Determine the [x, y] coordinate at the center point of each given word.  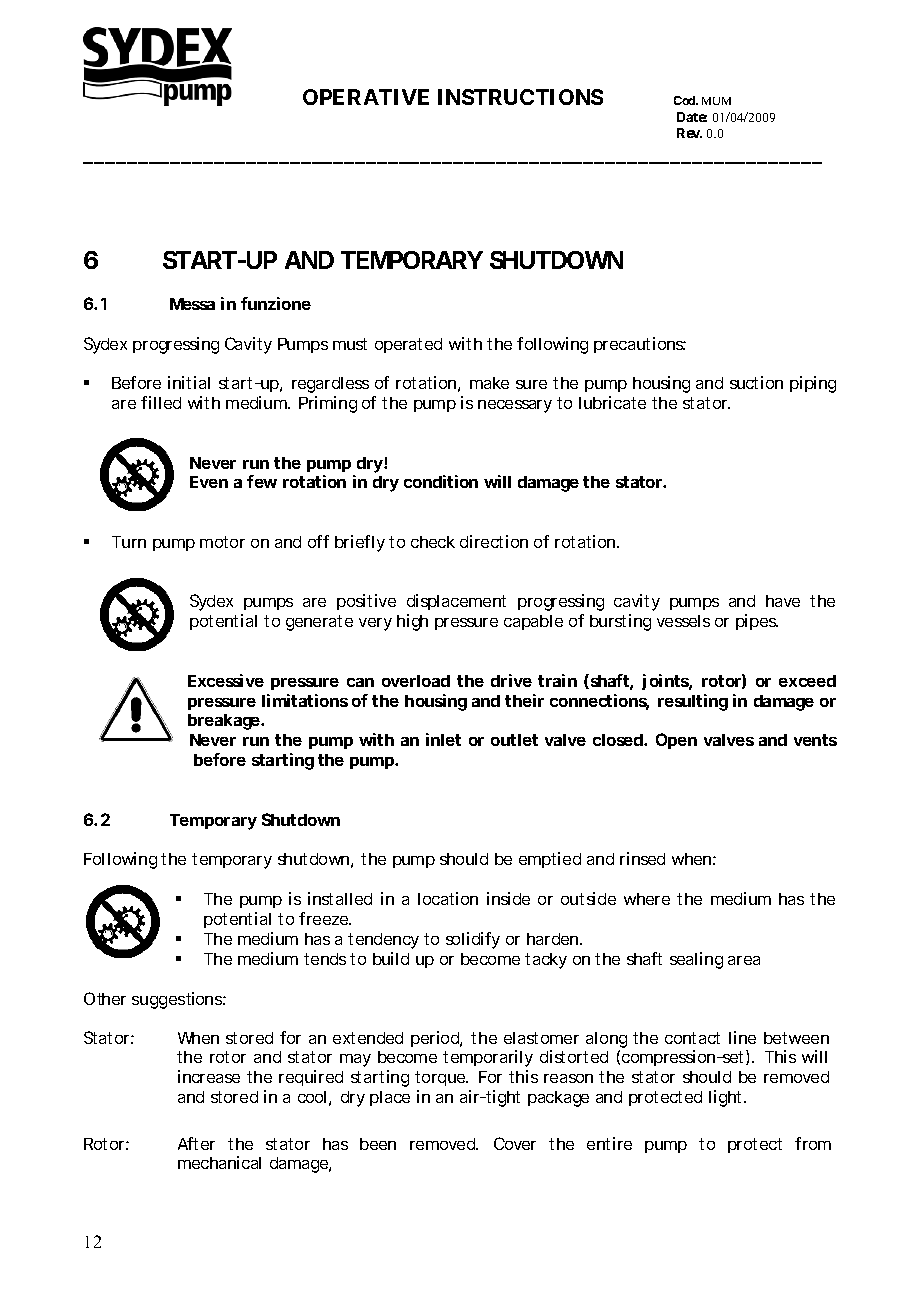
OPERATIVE [366, 97]
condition [441, 481]
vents [815, 740]
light [725, 1098]
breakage [224, 722]
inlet [443, 739]
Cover [515, 1143]
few [262, 481]
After [196, 1143]
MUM [716, 101]
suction [756, 382]
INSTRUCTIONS [520, 97]
